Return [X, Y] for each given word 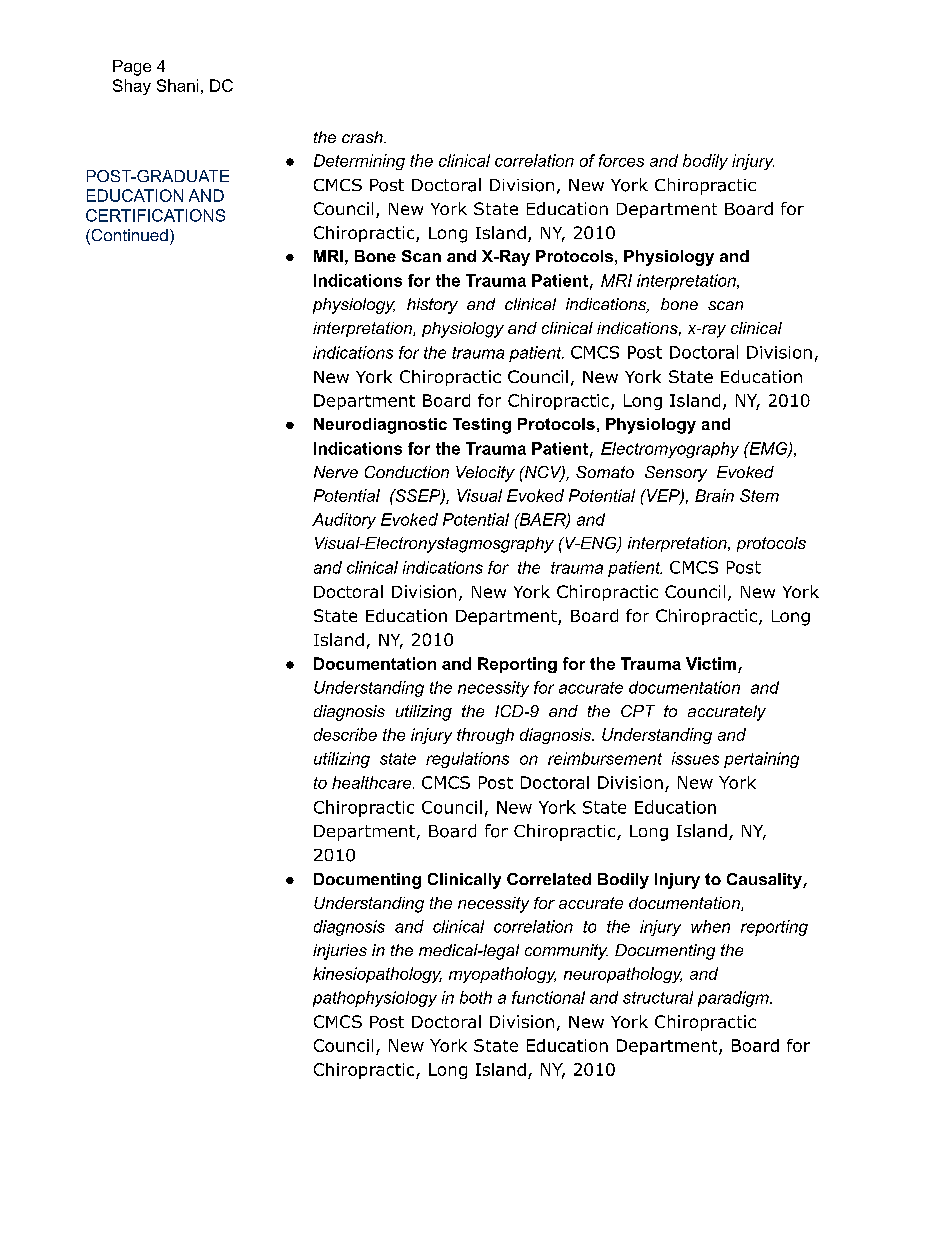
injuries [340, 952]
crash [363, 137]
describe [345, 734]
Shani [177, 85]
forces [621, 160]
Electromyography [670, 450]
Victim [711, 663]
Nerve [336, 472]
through [485, 736]
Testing [482, 426]
